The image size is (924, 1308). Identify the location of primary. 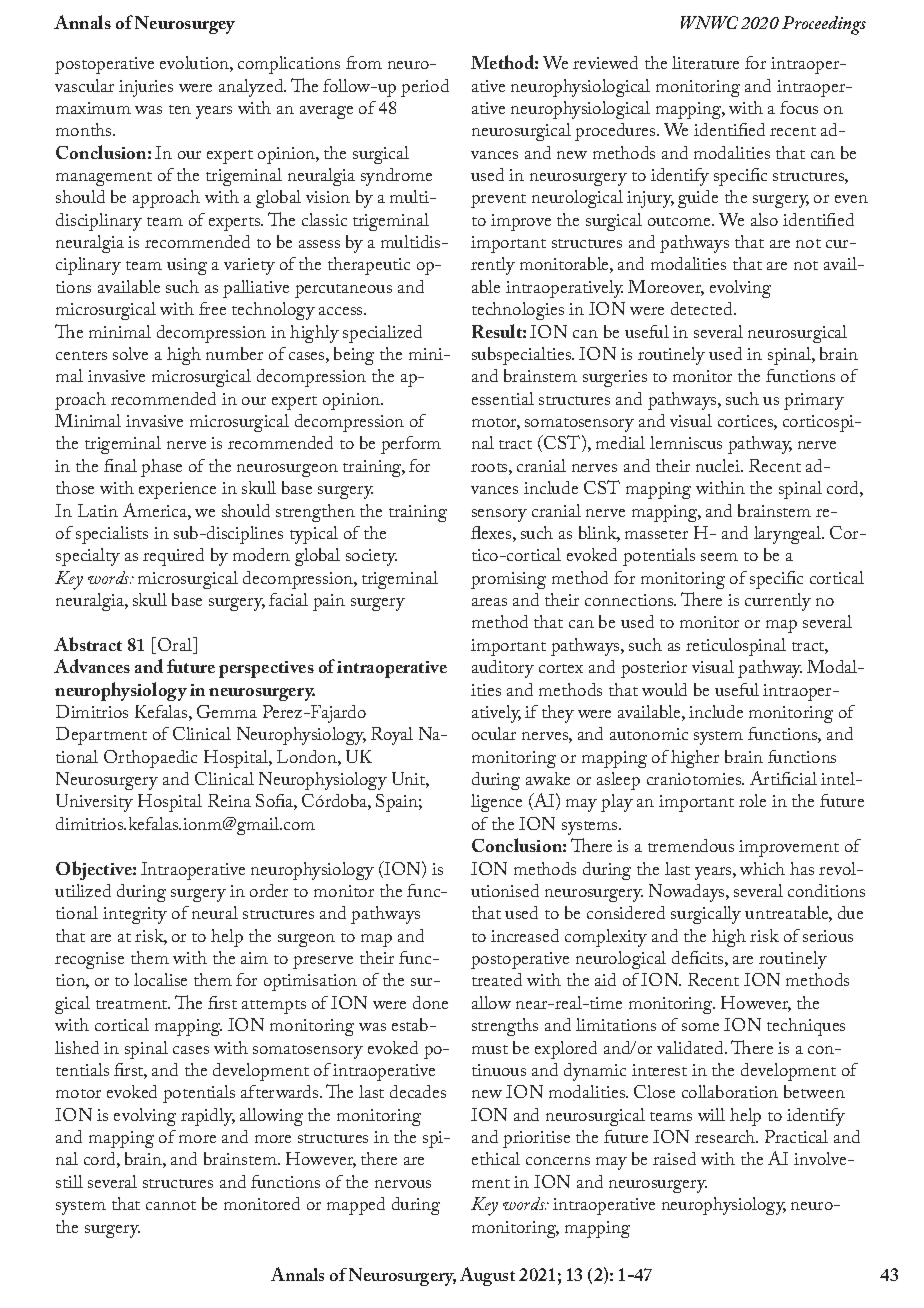
(814, 401).
